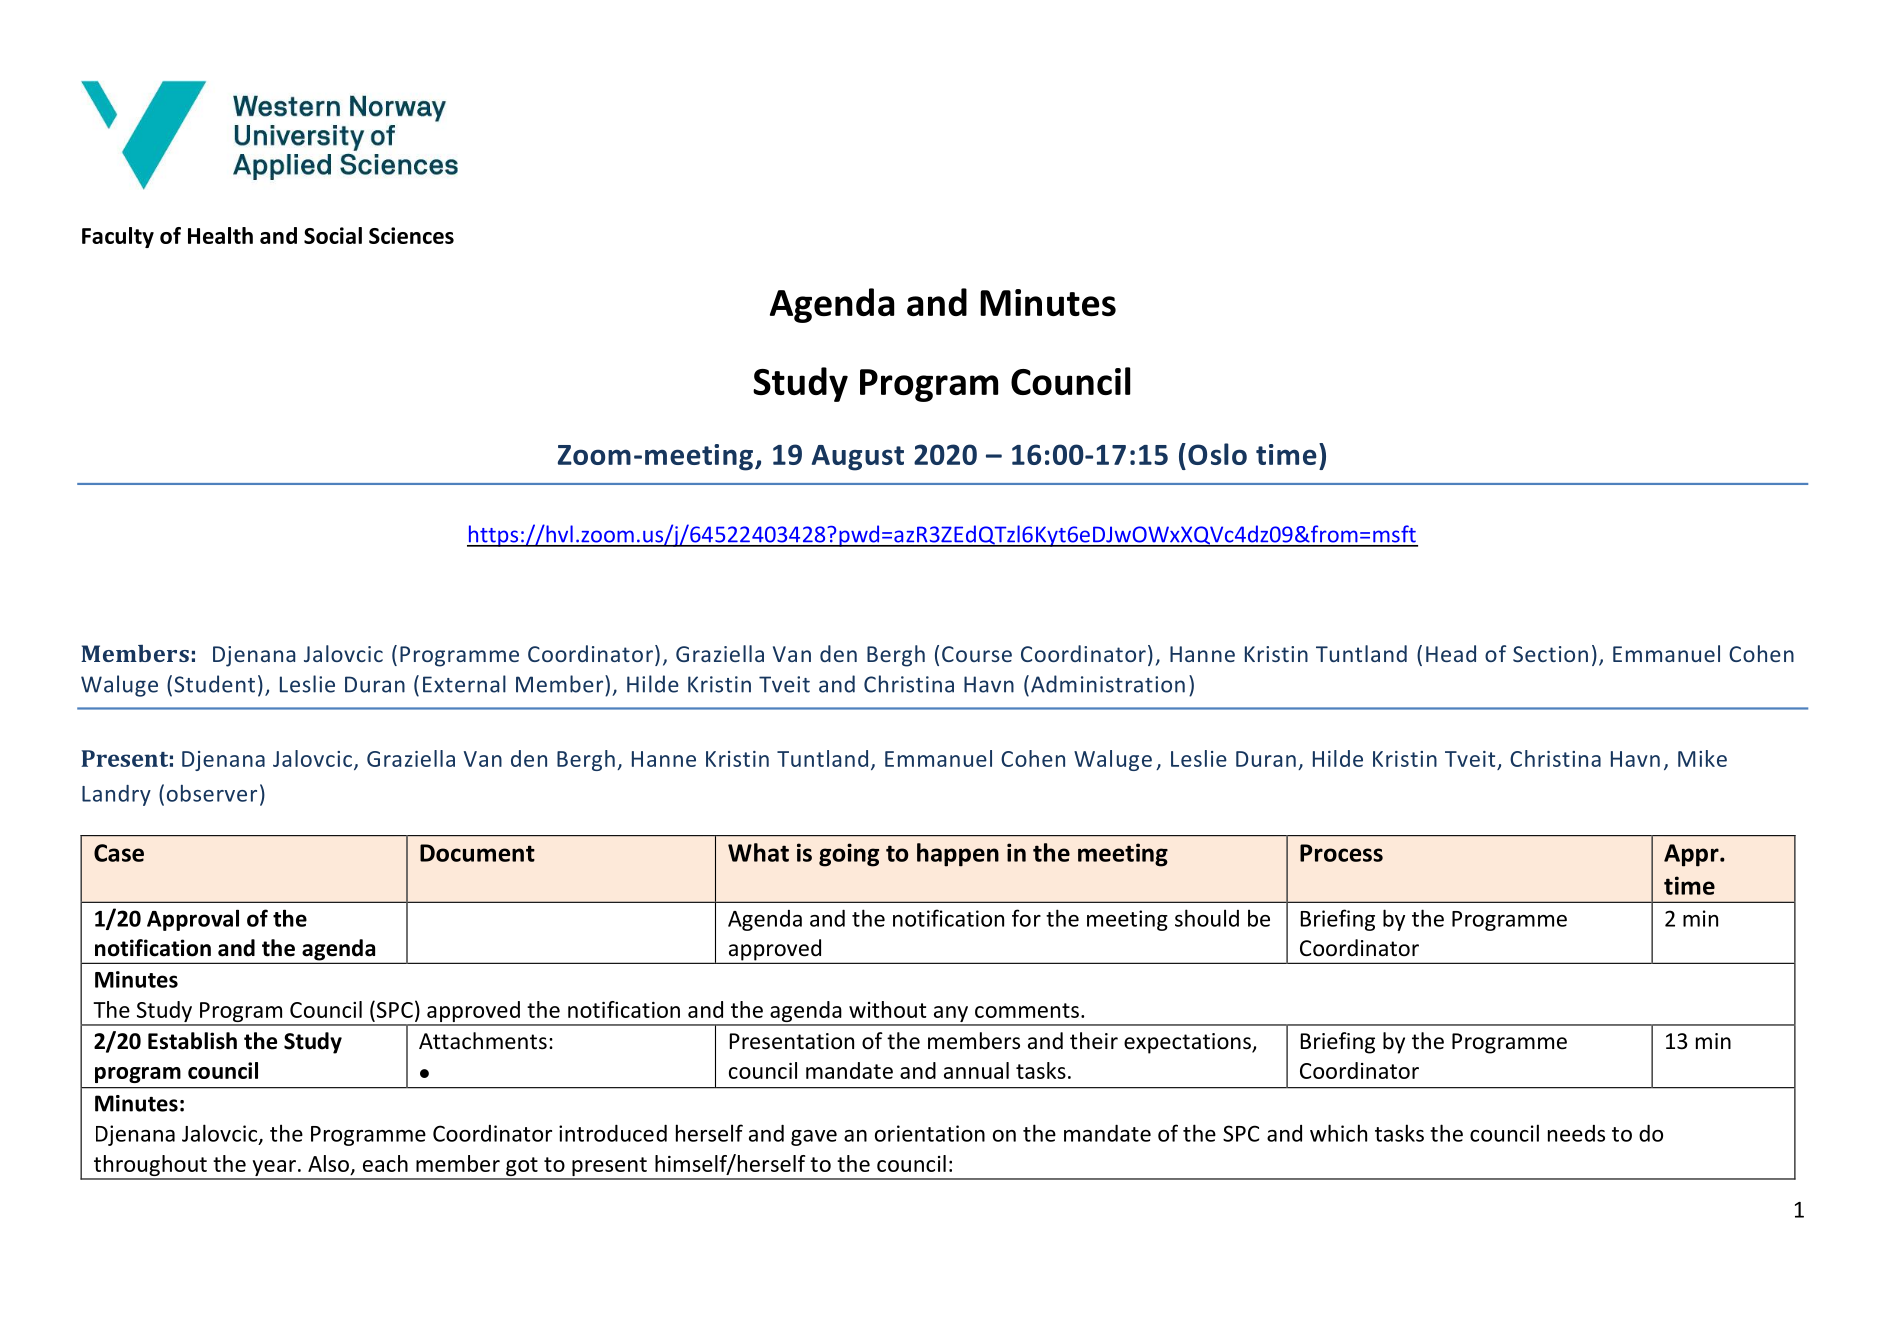  What do you see at coordinates (477, 853) in the image?
I see `Document` at bounding box center [477, 853].
